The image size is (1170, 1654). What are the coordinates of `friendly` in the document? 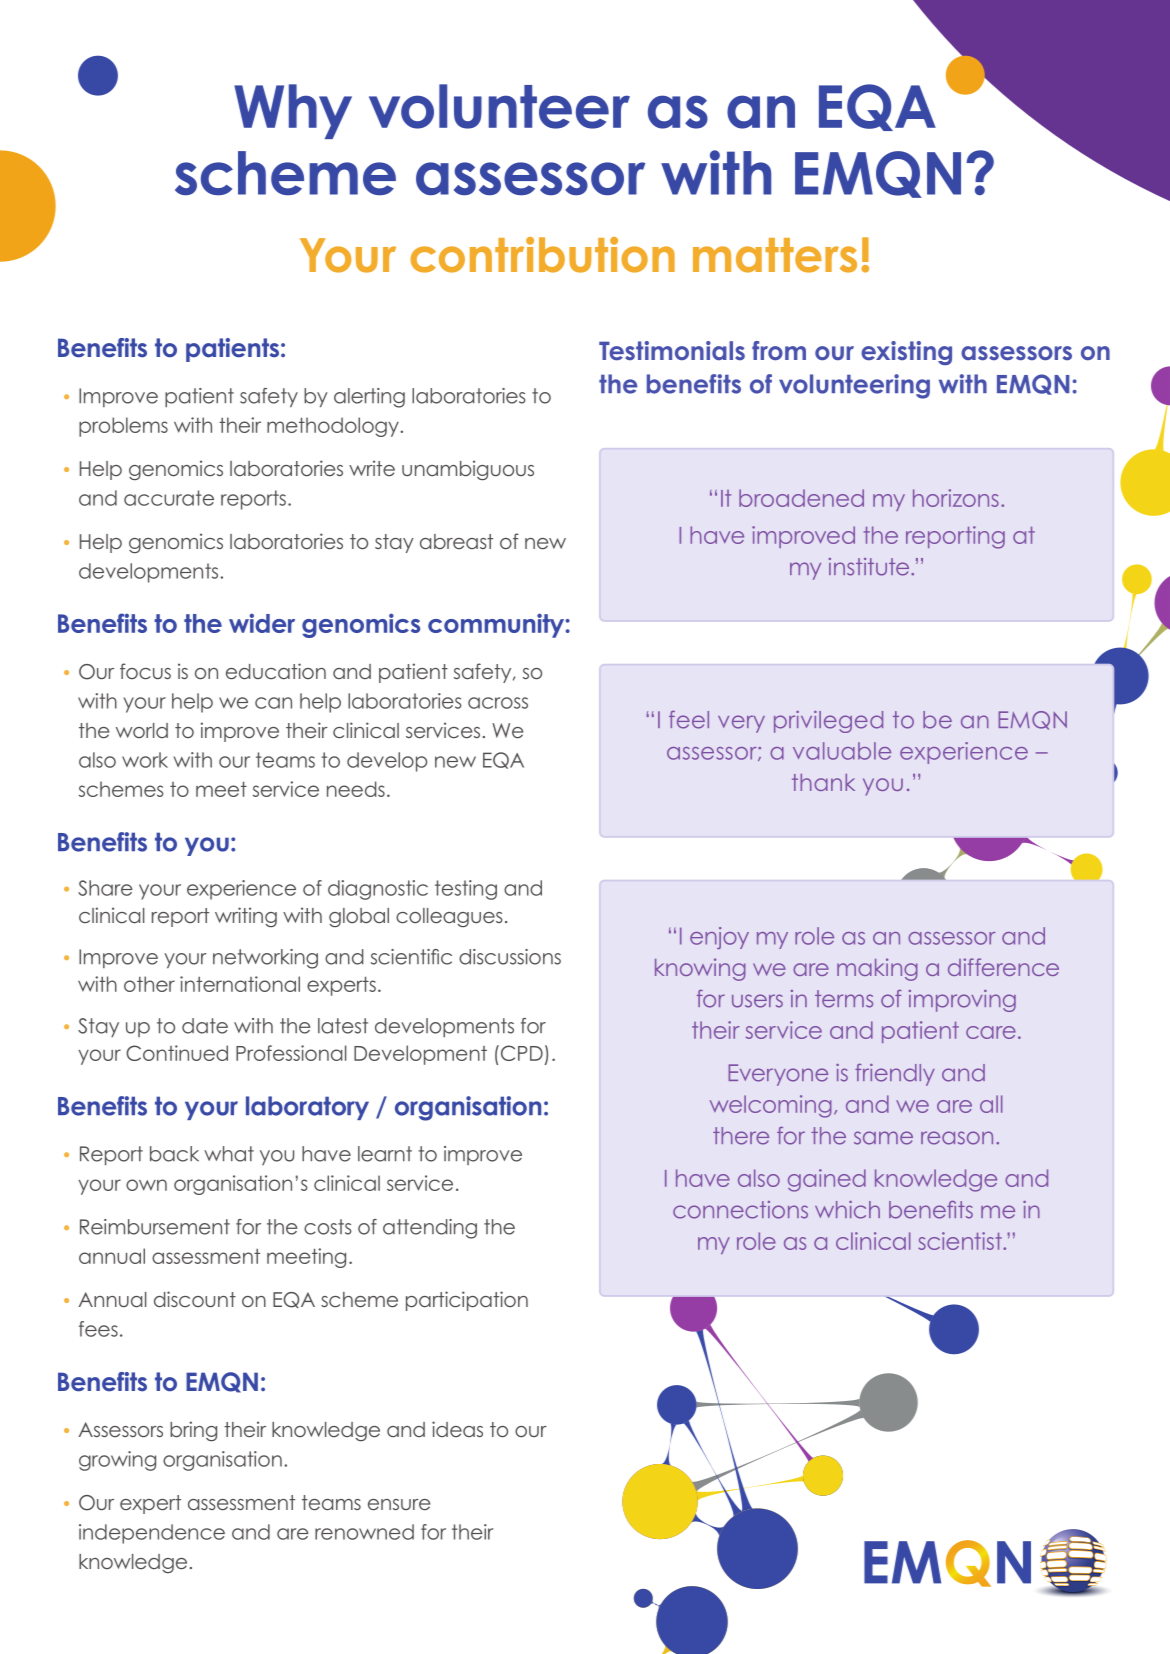 It's located at (895, 1075).
